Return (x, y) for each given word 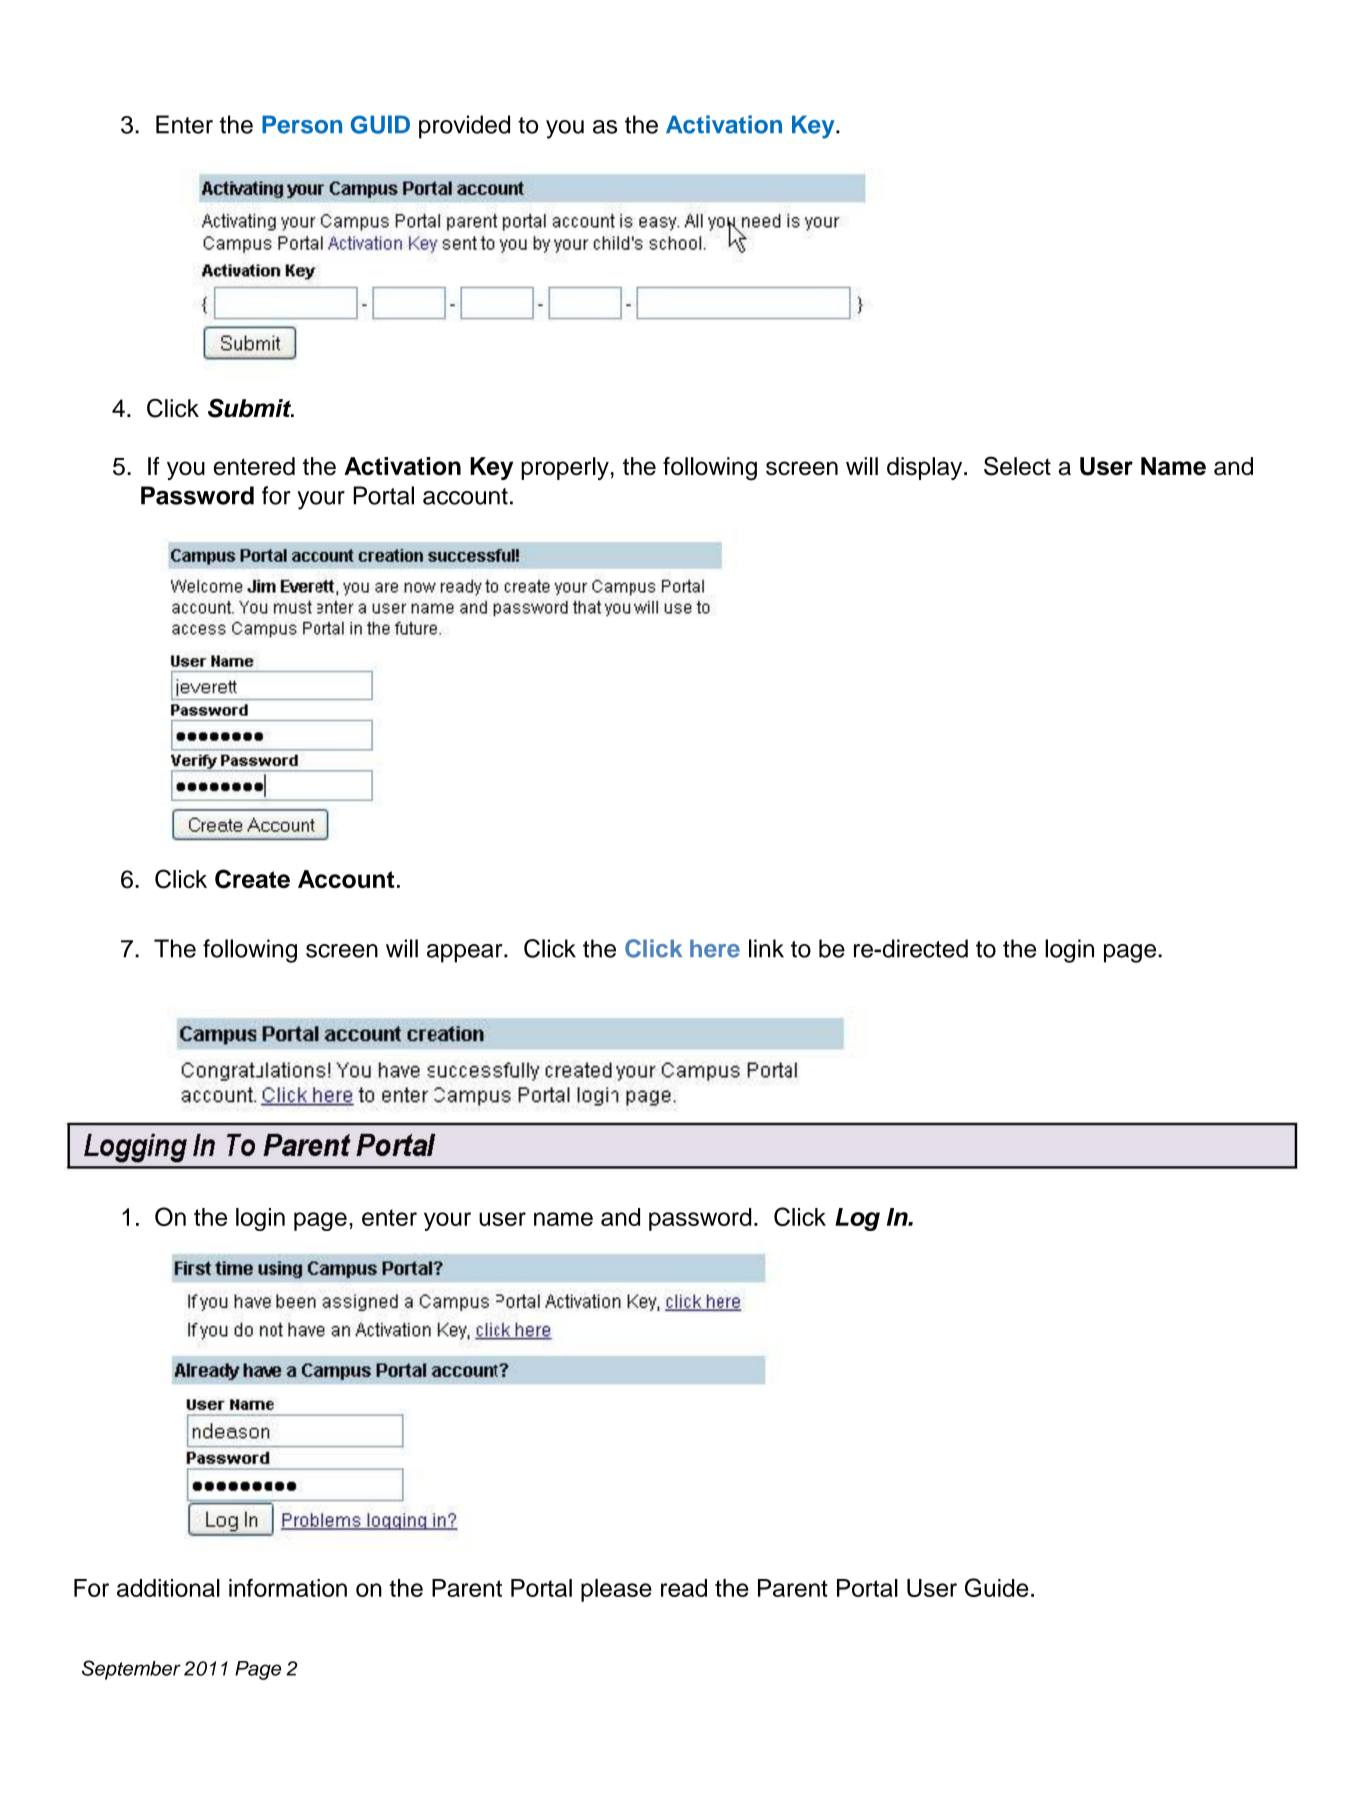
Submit (251, 408)
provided (464, 127)
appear (466, 953)
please (616, 1590)
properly (565, 468)
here (715, 948)
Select (1017, 466)
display (926, 468)
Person (302, 124)
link (766, 948)
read (684, 1588)
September (131, 1670)
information (288, 1587)
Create (252, 879)
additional (168, 1588)
